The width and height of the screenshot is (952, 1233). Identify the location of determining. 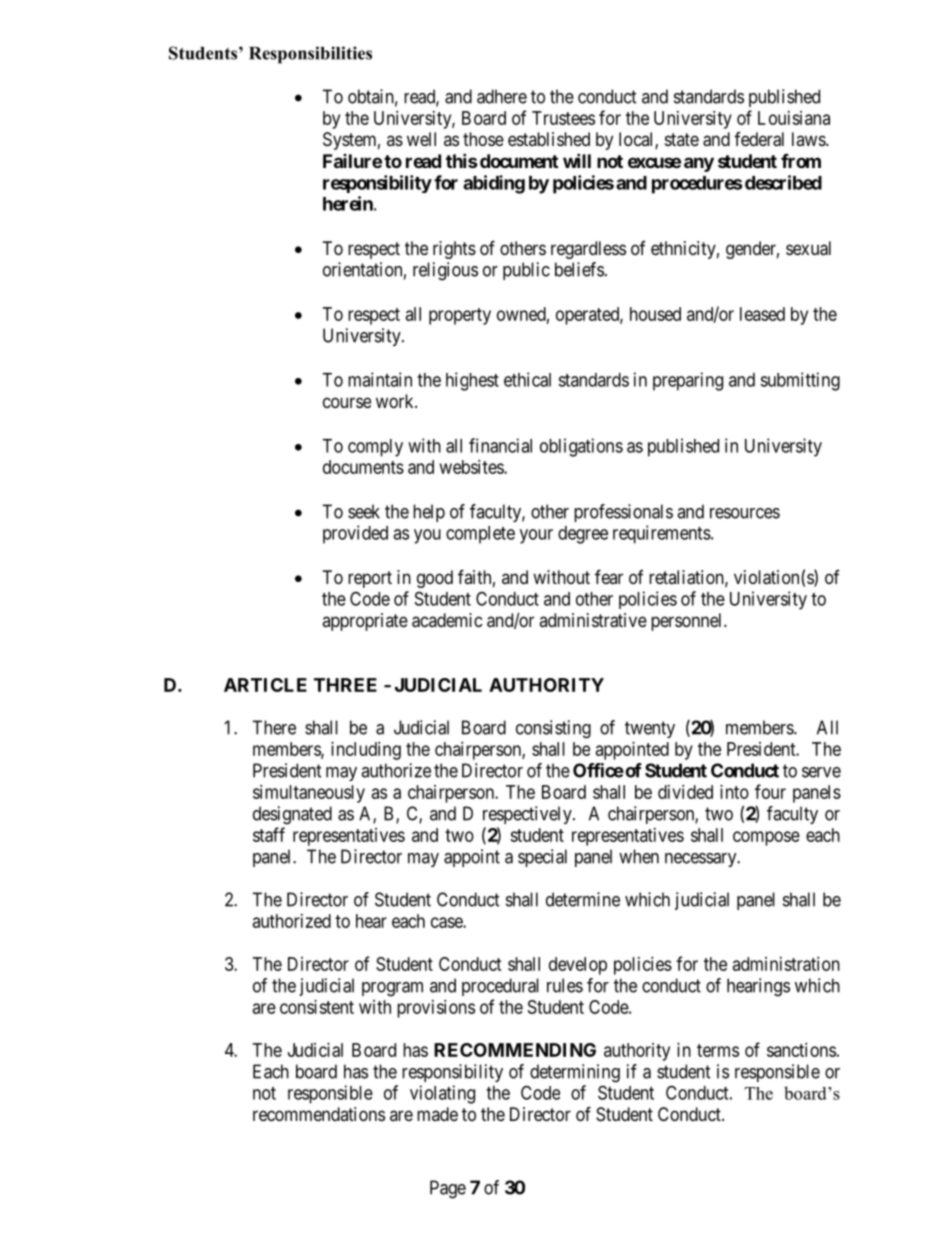
(575, 1073).
